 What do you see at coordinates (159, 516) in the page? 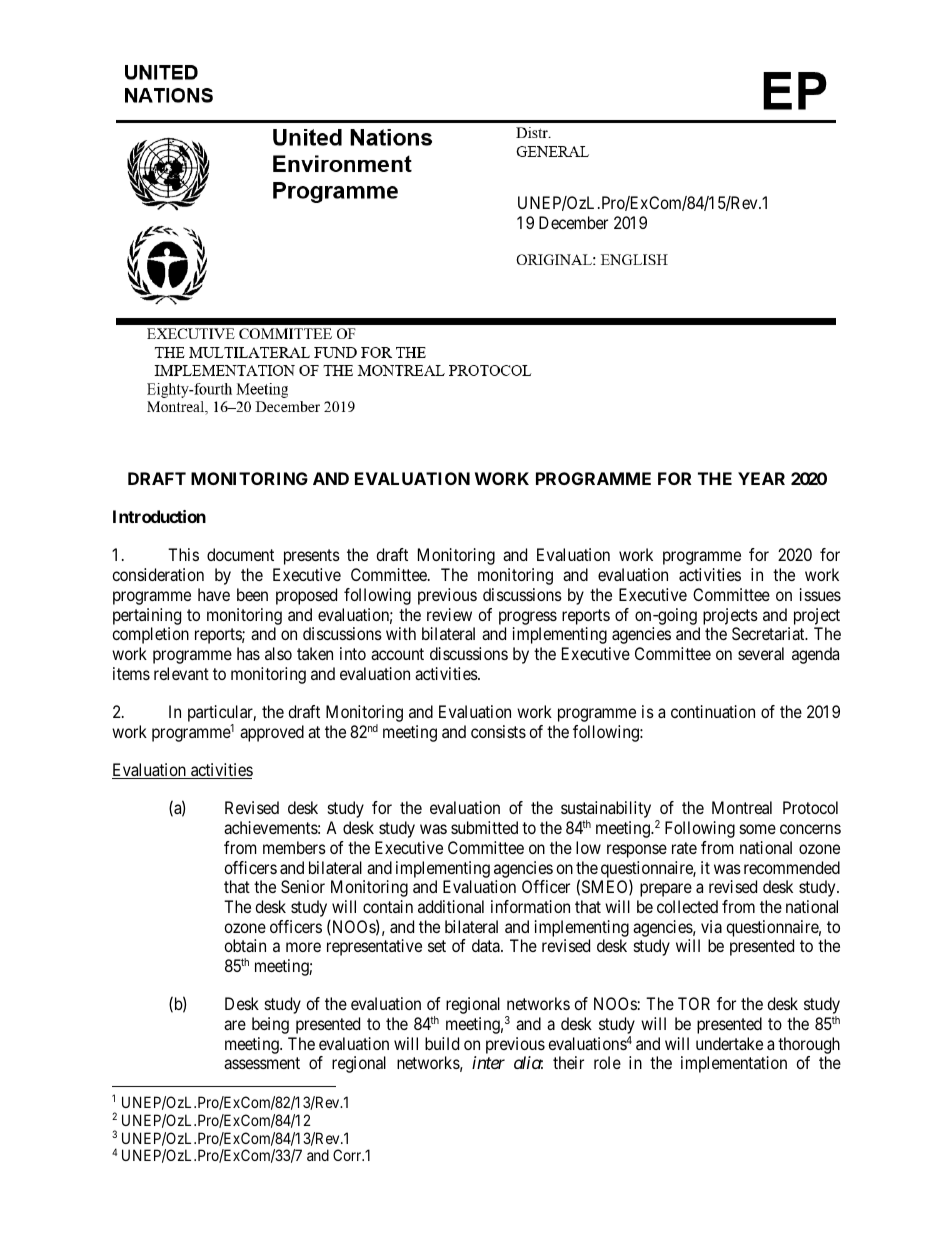
I see `Introduction` at bounding box center [159, 516].
